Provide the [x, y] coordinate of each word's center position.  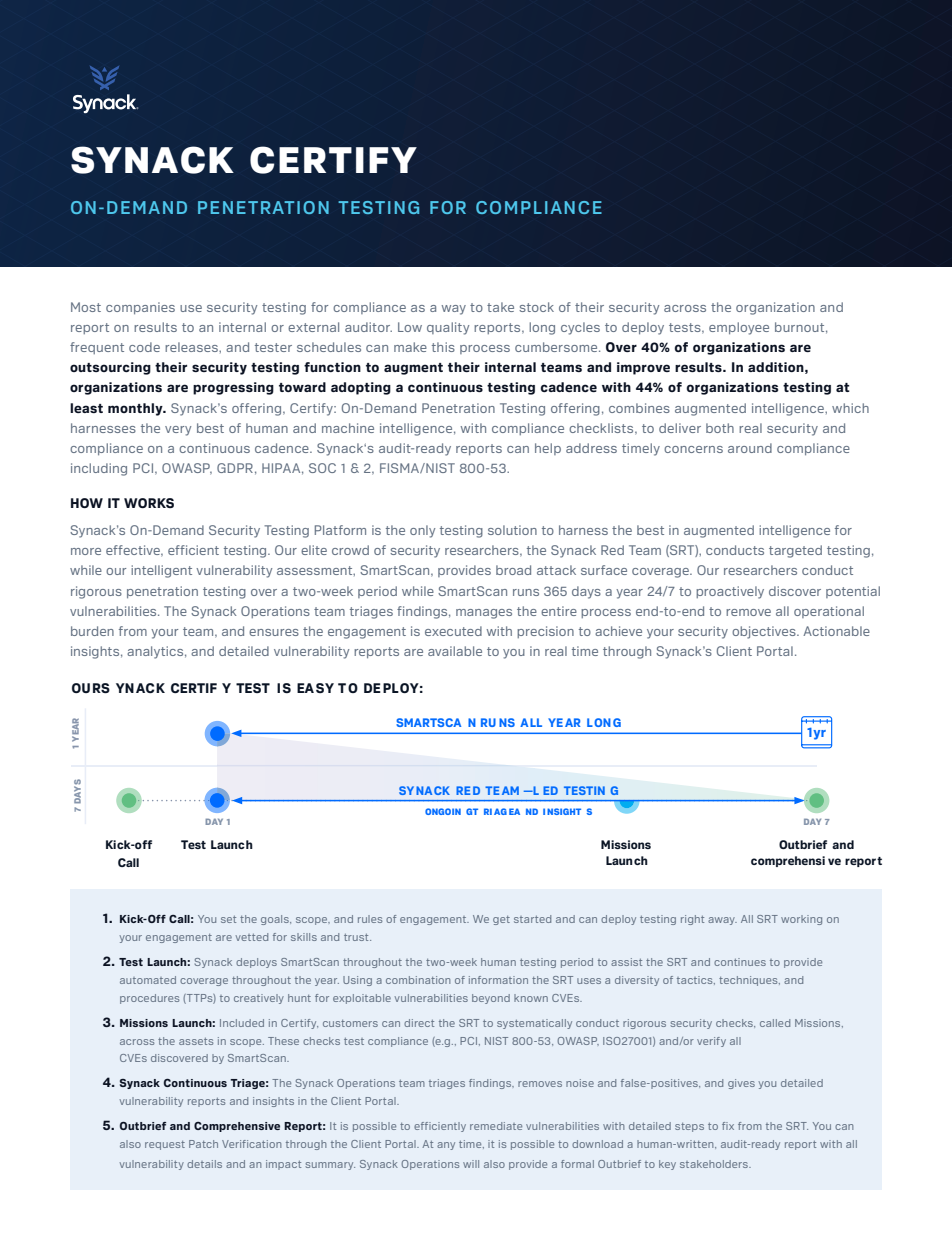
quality [448, 328]
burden [92, 631]
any [446, 1146]
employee [739, 328]
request [165, 1145]
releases [192, 347]
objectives [765, 632]
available [455, 651]
